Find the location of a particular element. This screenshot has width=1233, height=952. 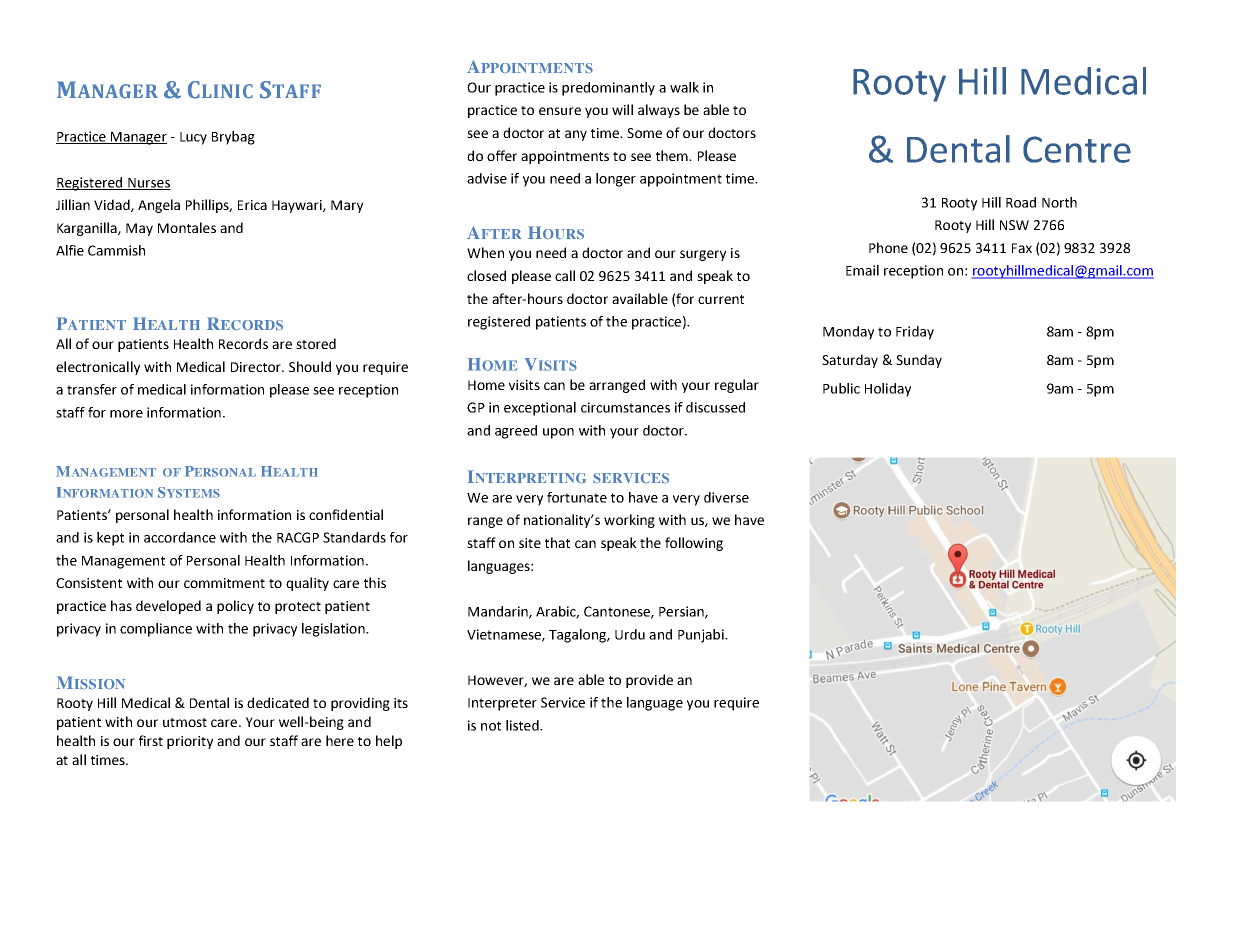

more is located at coordinates (126, 414).
